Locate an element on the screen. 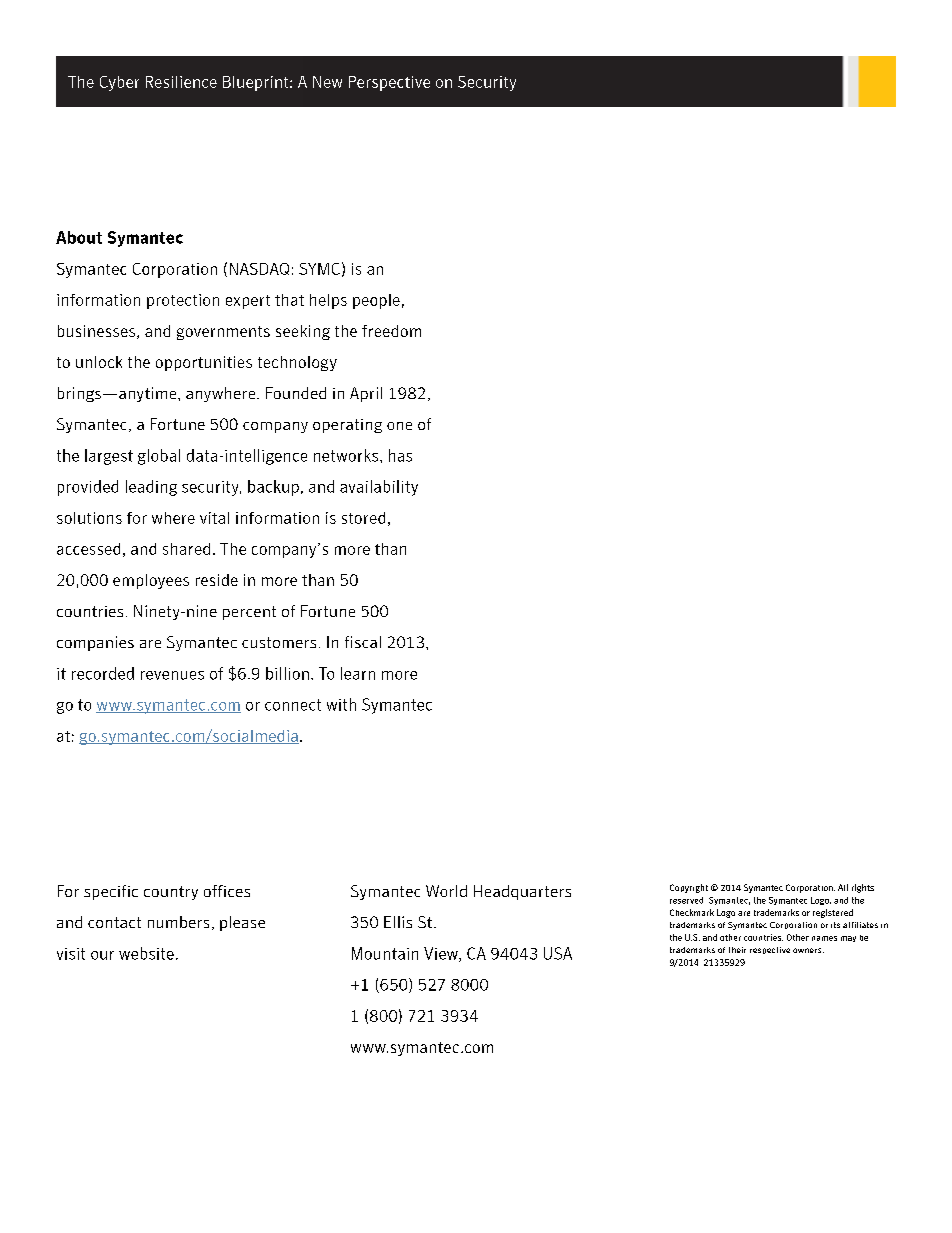 Image resolution: width=952 pixels, height=1233 pixels. stored is located at coordinates (363, 518).
